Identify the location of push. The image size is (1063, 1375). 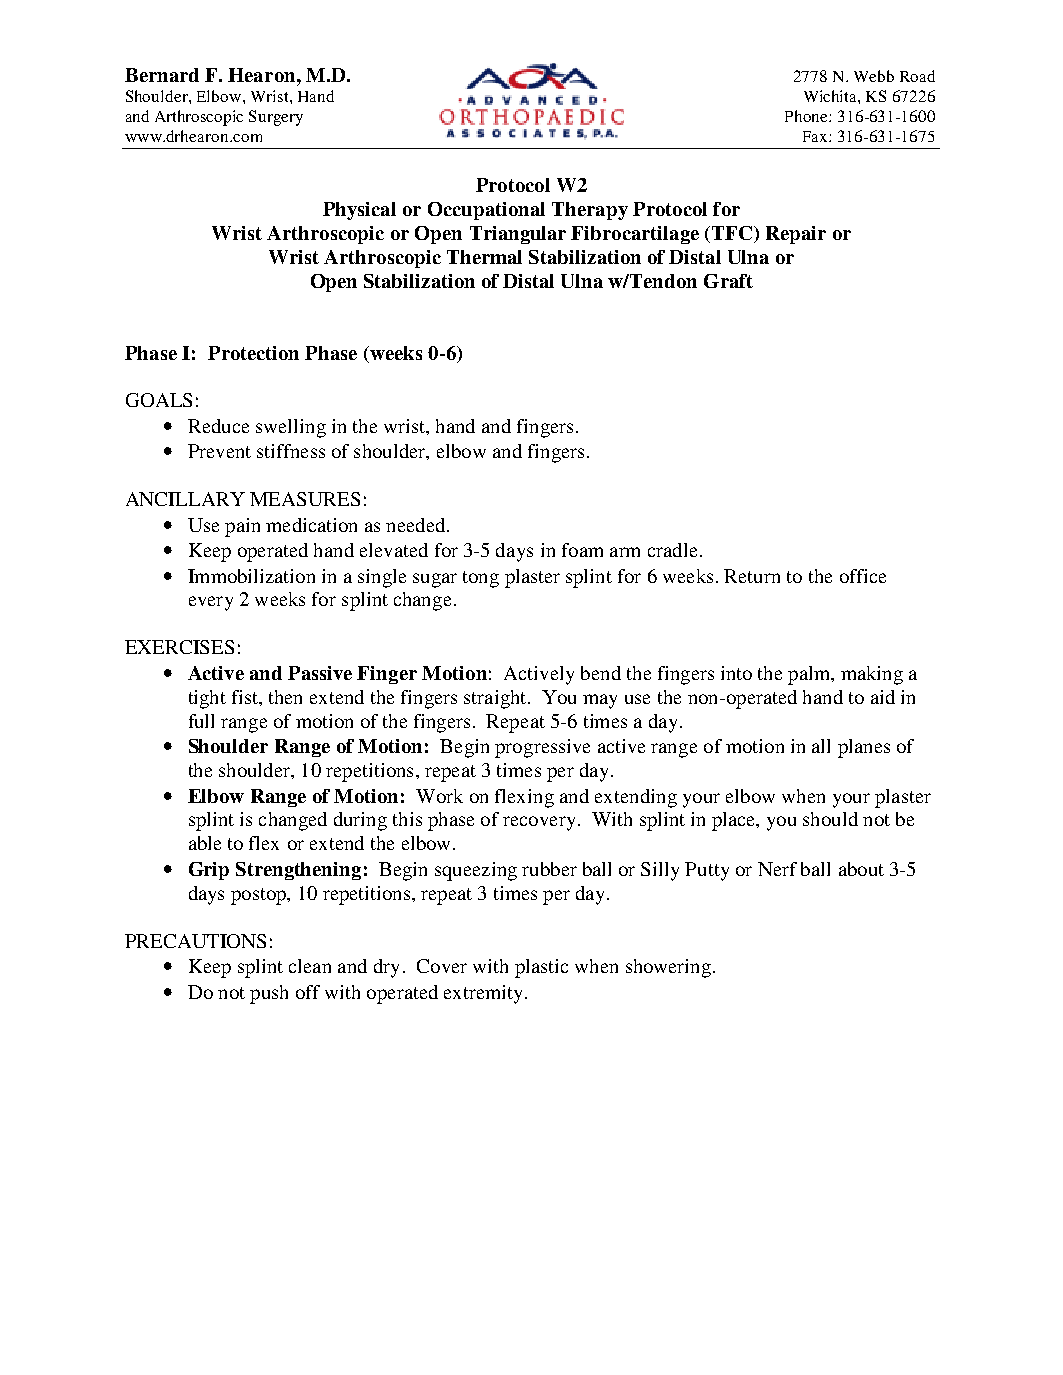
(269, 994).
